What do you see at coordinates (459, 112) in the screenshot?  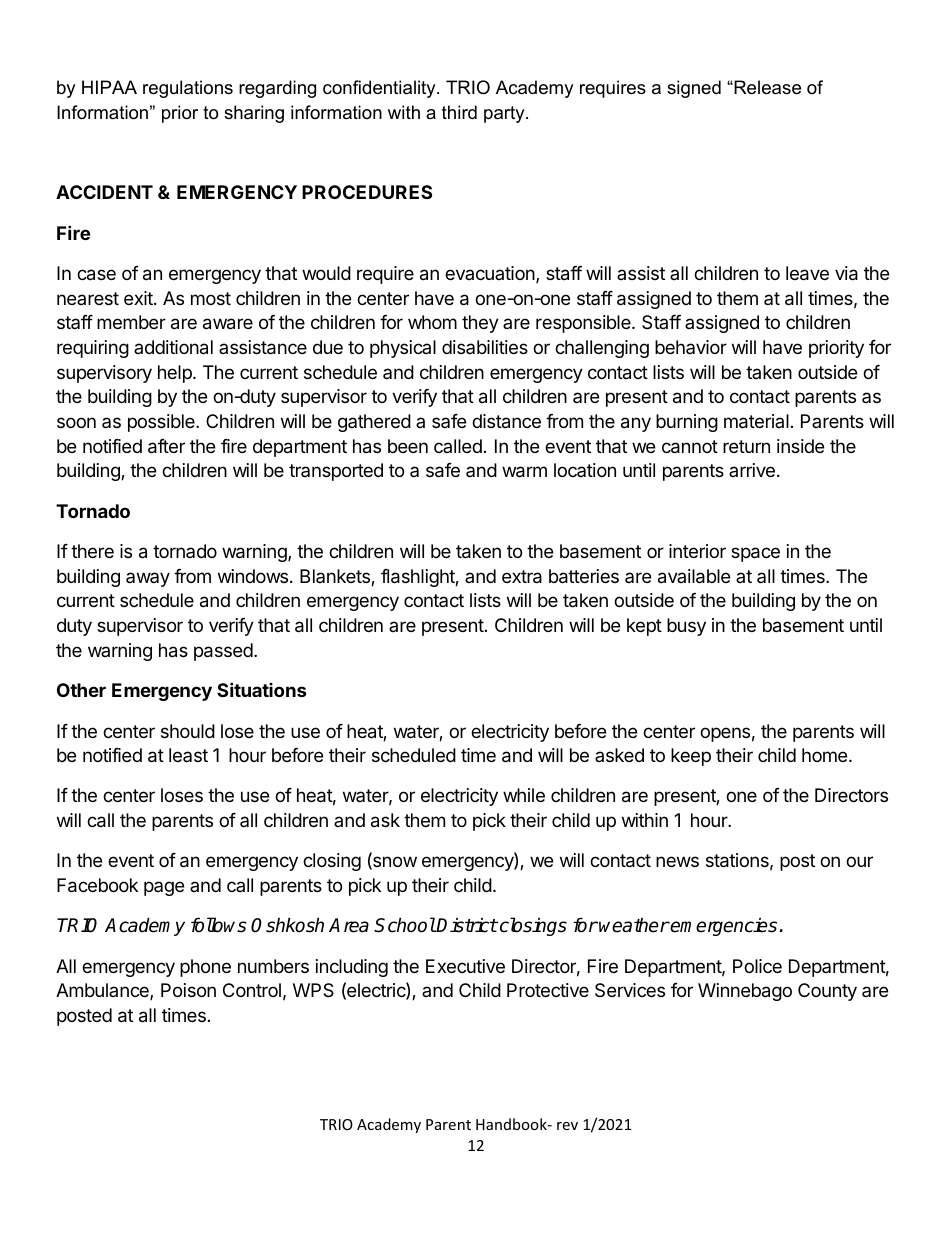 I see `third` at bounding box center [459, 112].
